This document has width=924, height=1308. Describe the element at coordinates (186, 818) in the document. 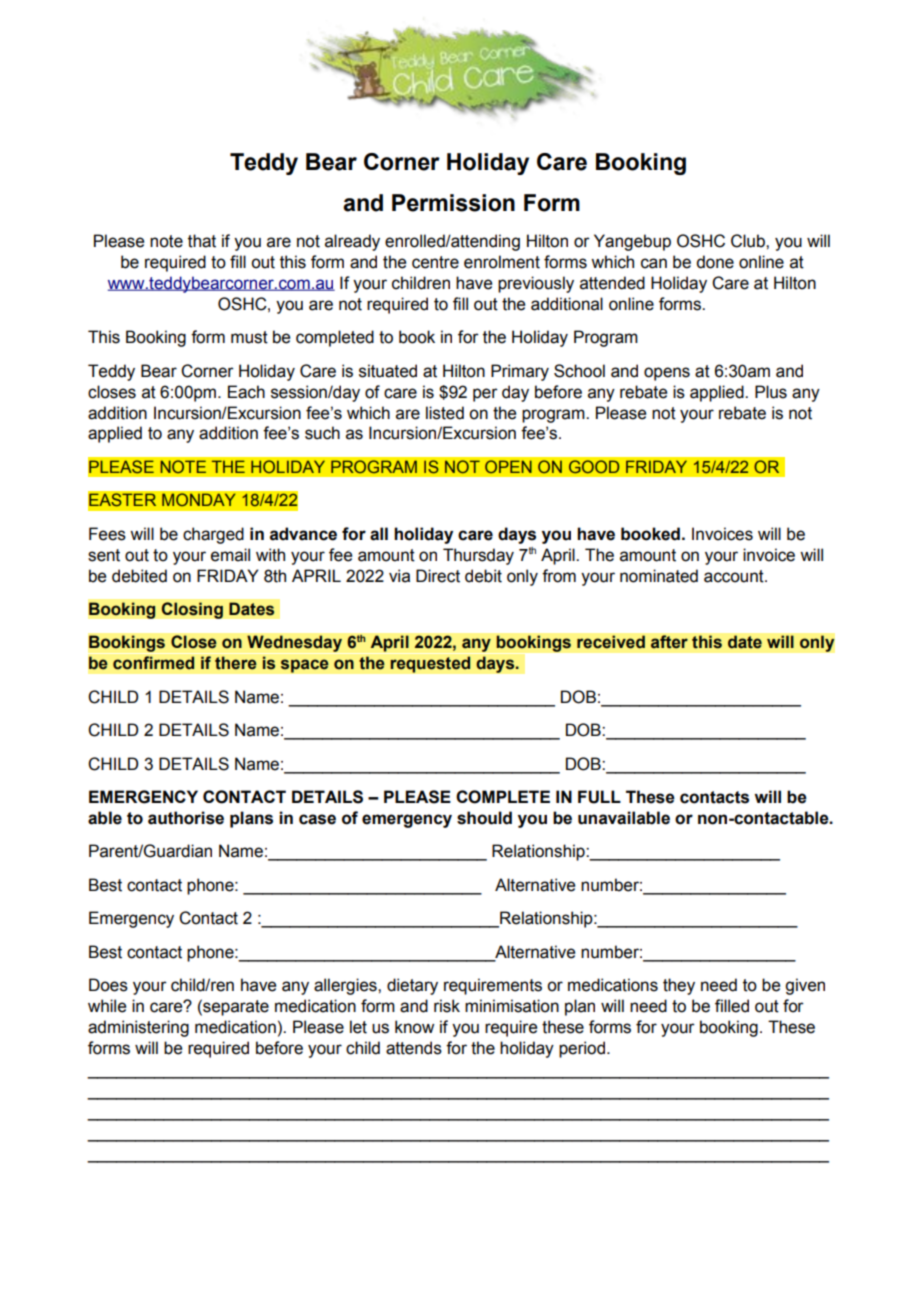

I see `authorise` at that location.
